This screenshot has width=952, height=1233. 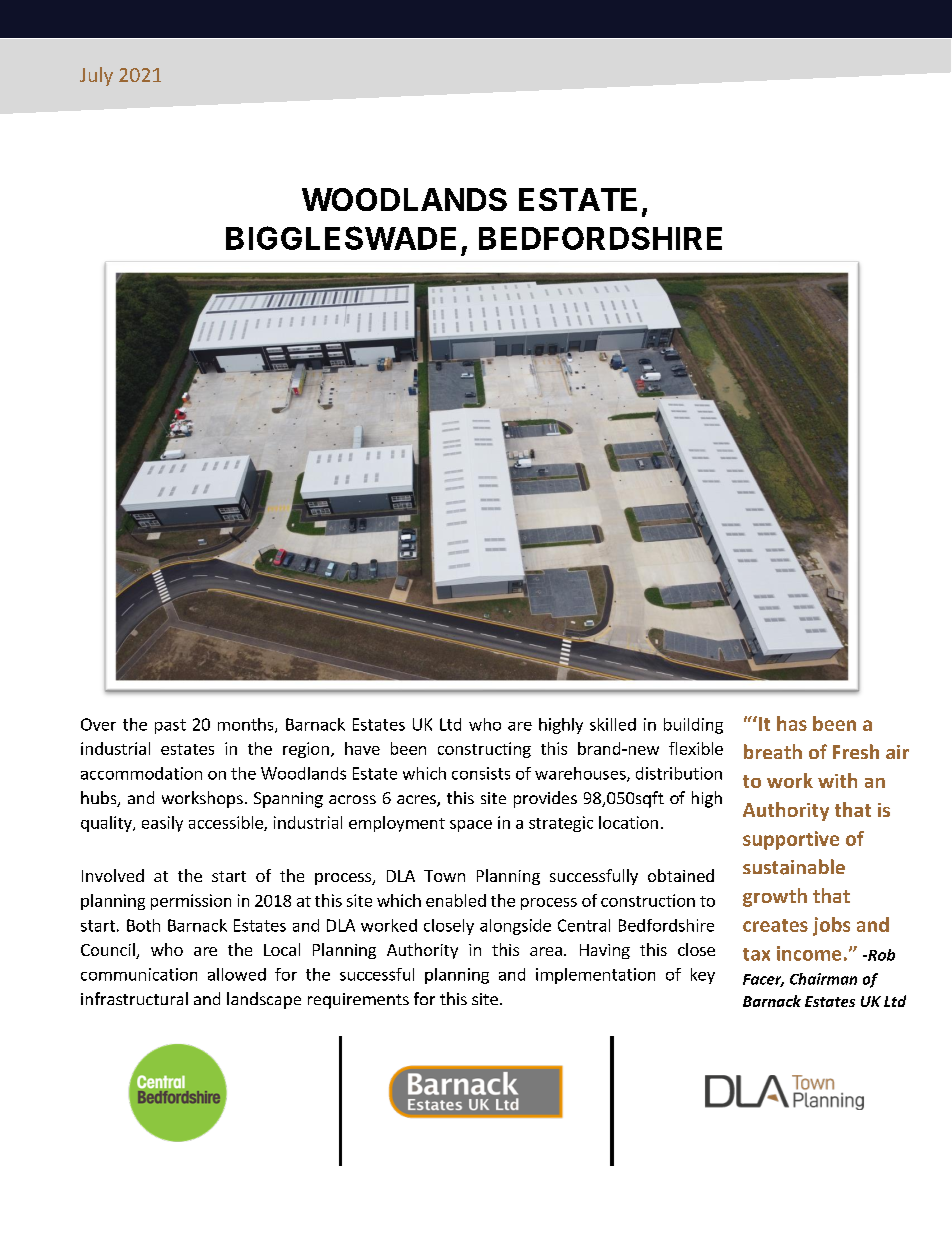 I want to click on has, so click(x=792, y=723).
